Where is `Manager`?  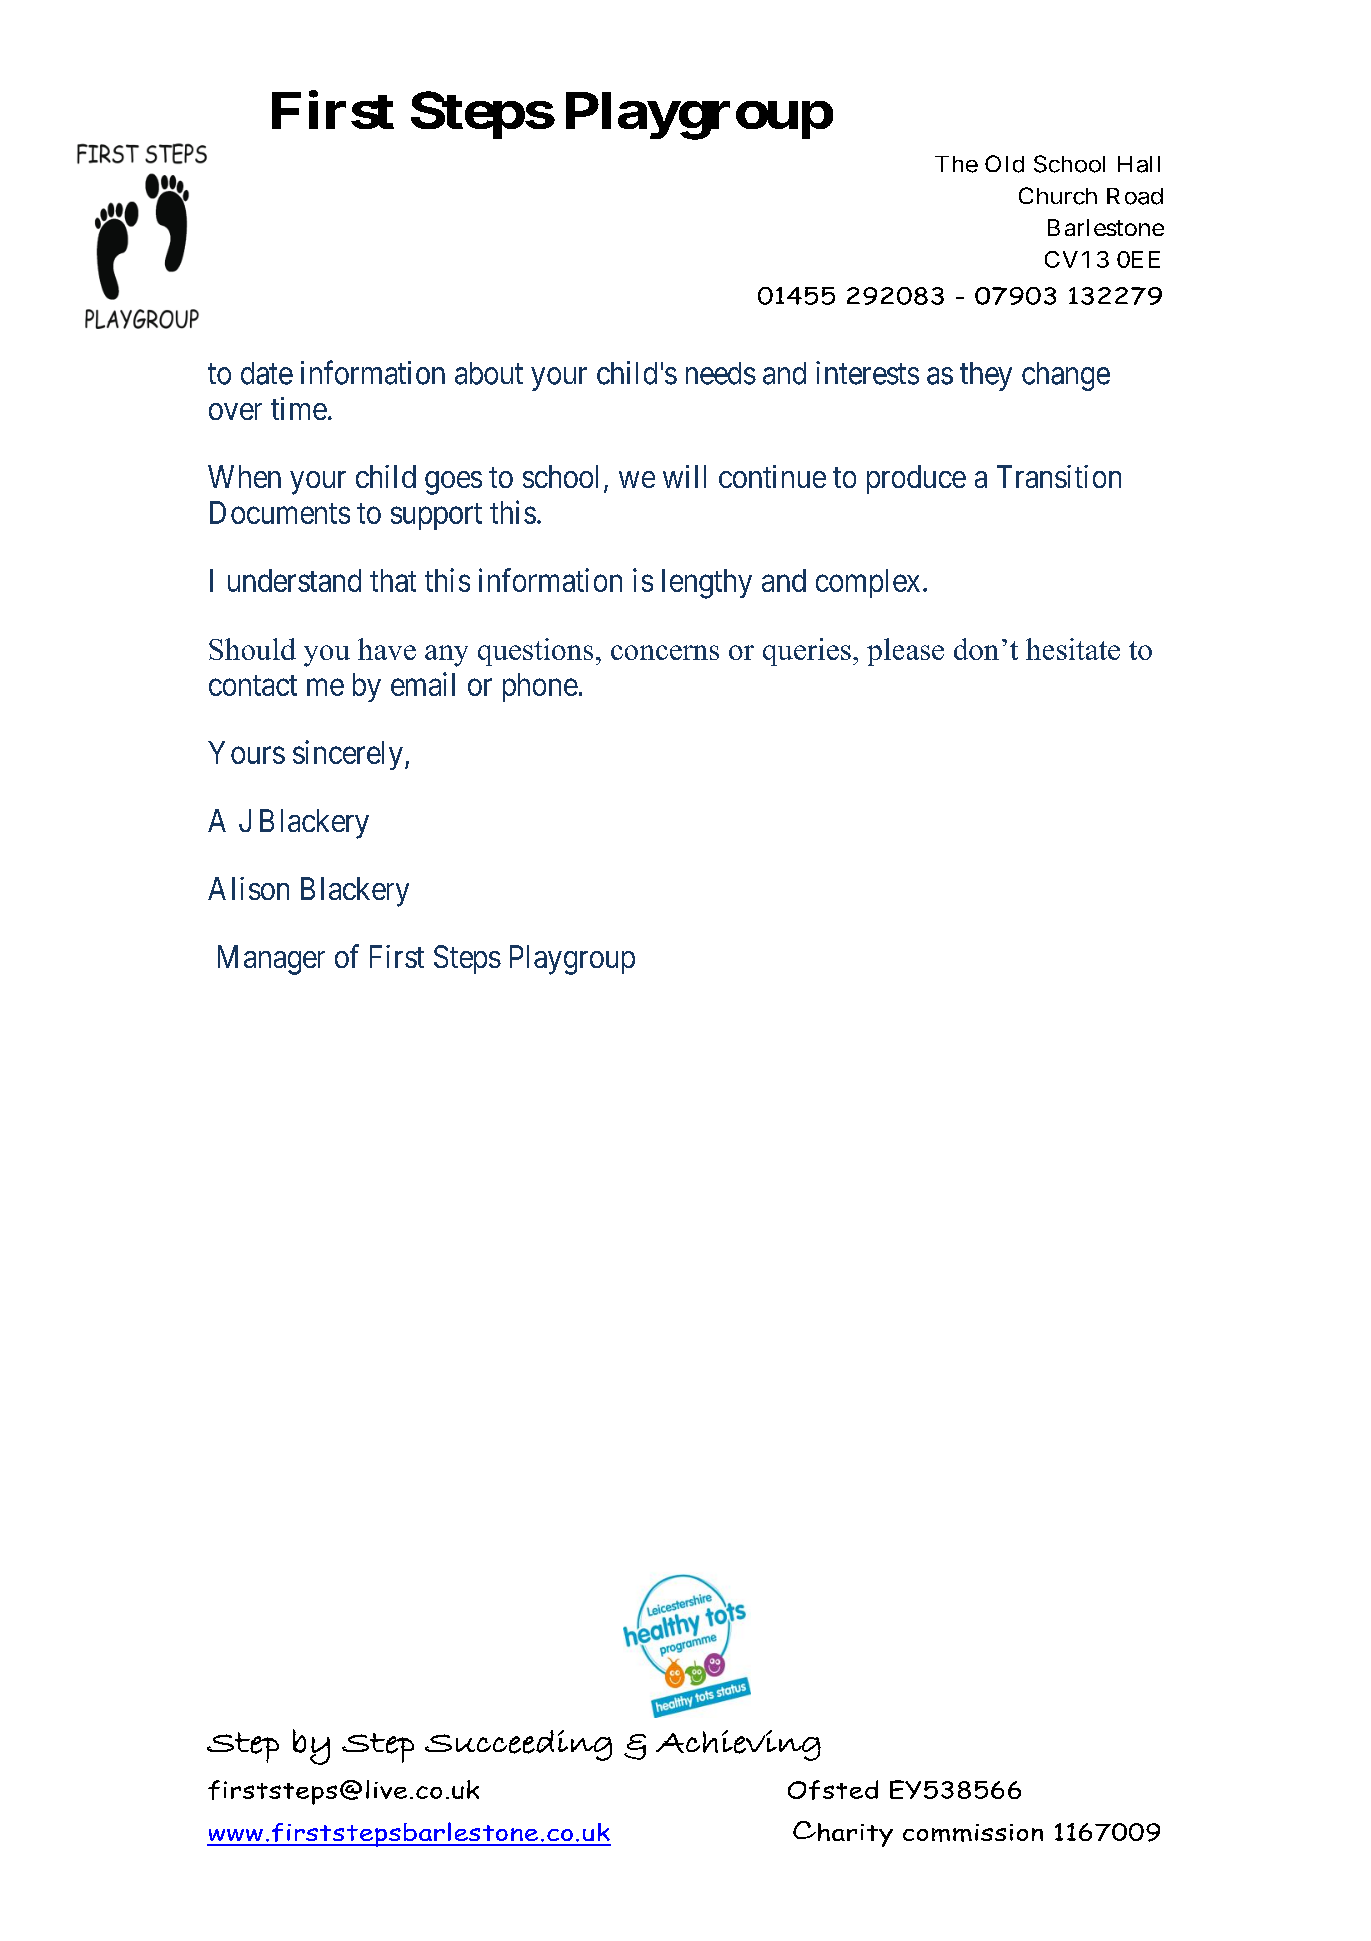 Manager is located at coordinates (271, 960).
